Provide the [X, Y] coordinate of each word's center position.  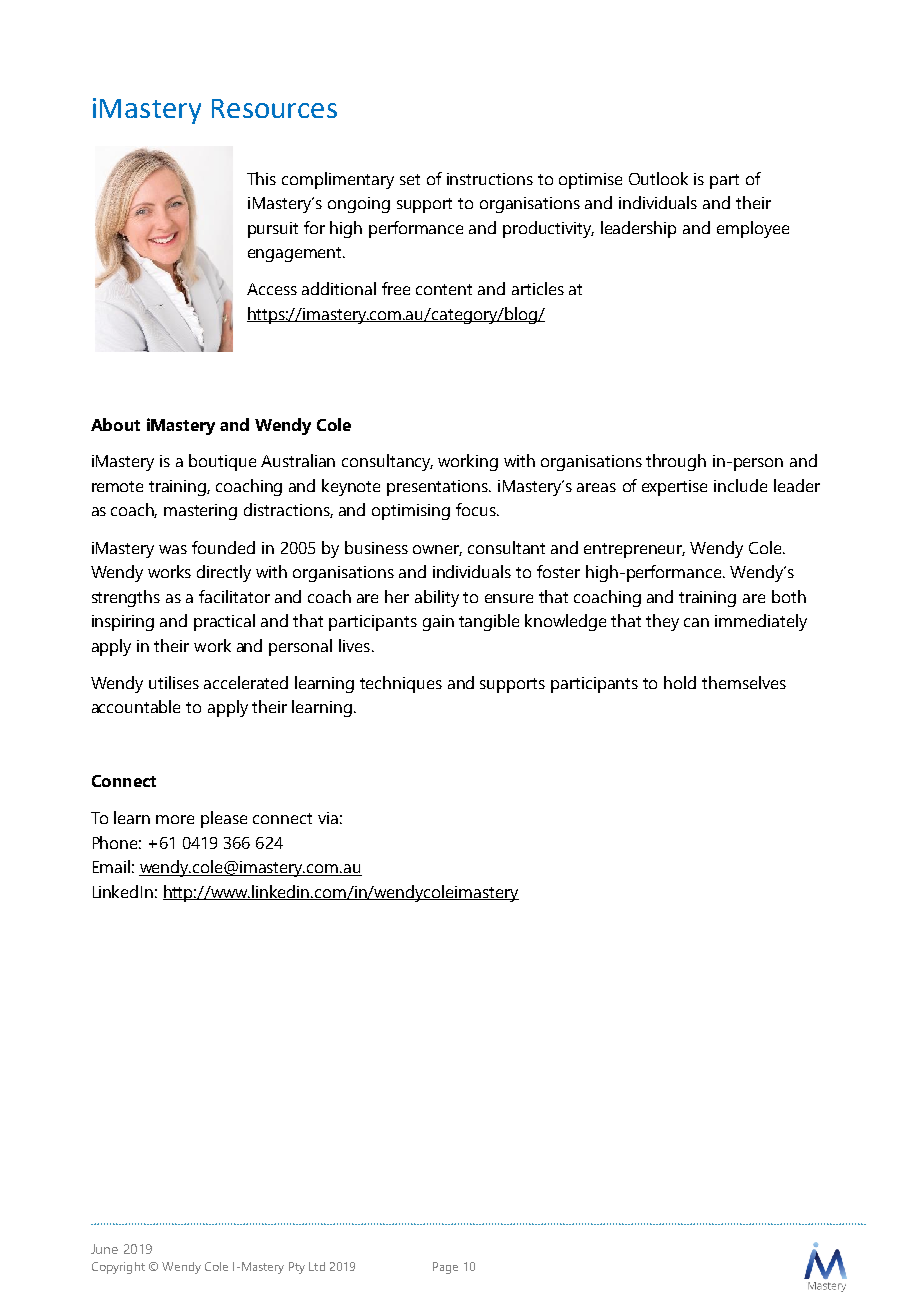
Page [445, 1268]
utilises [174, 682]
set [410, 179]
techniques [401, 684]
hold [680, 682]
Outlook [658, 178]
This [261, 178]
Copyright [118, 1268]
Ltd [317, 1266]
